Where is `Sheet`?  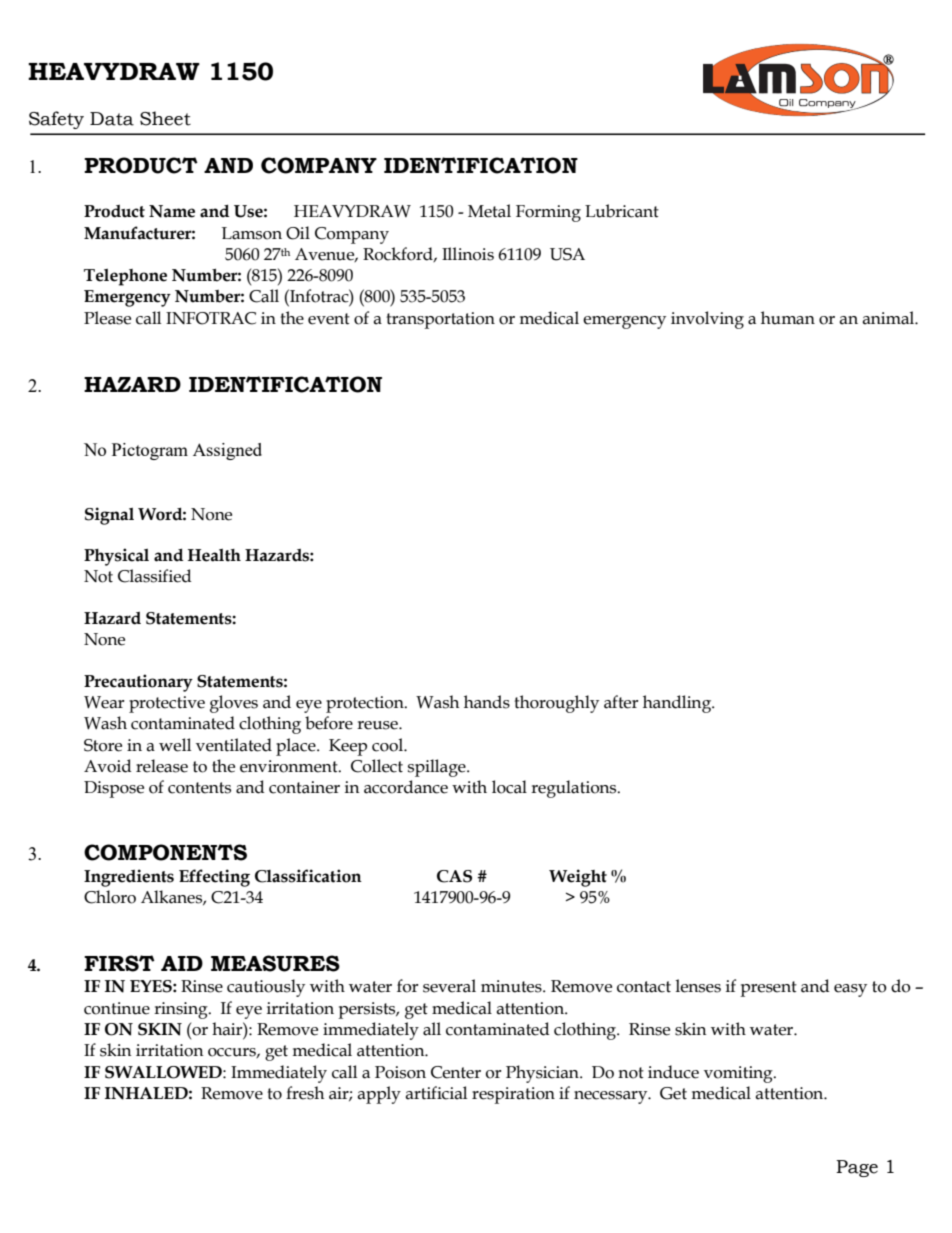
Sheet is located at coordinates (165, 118).
